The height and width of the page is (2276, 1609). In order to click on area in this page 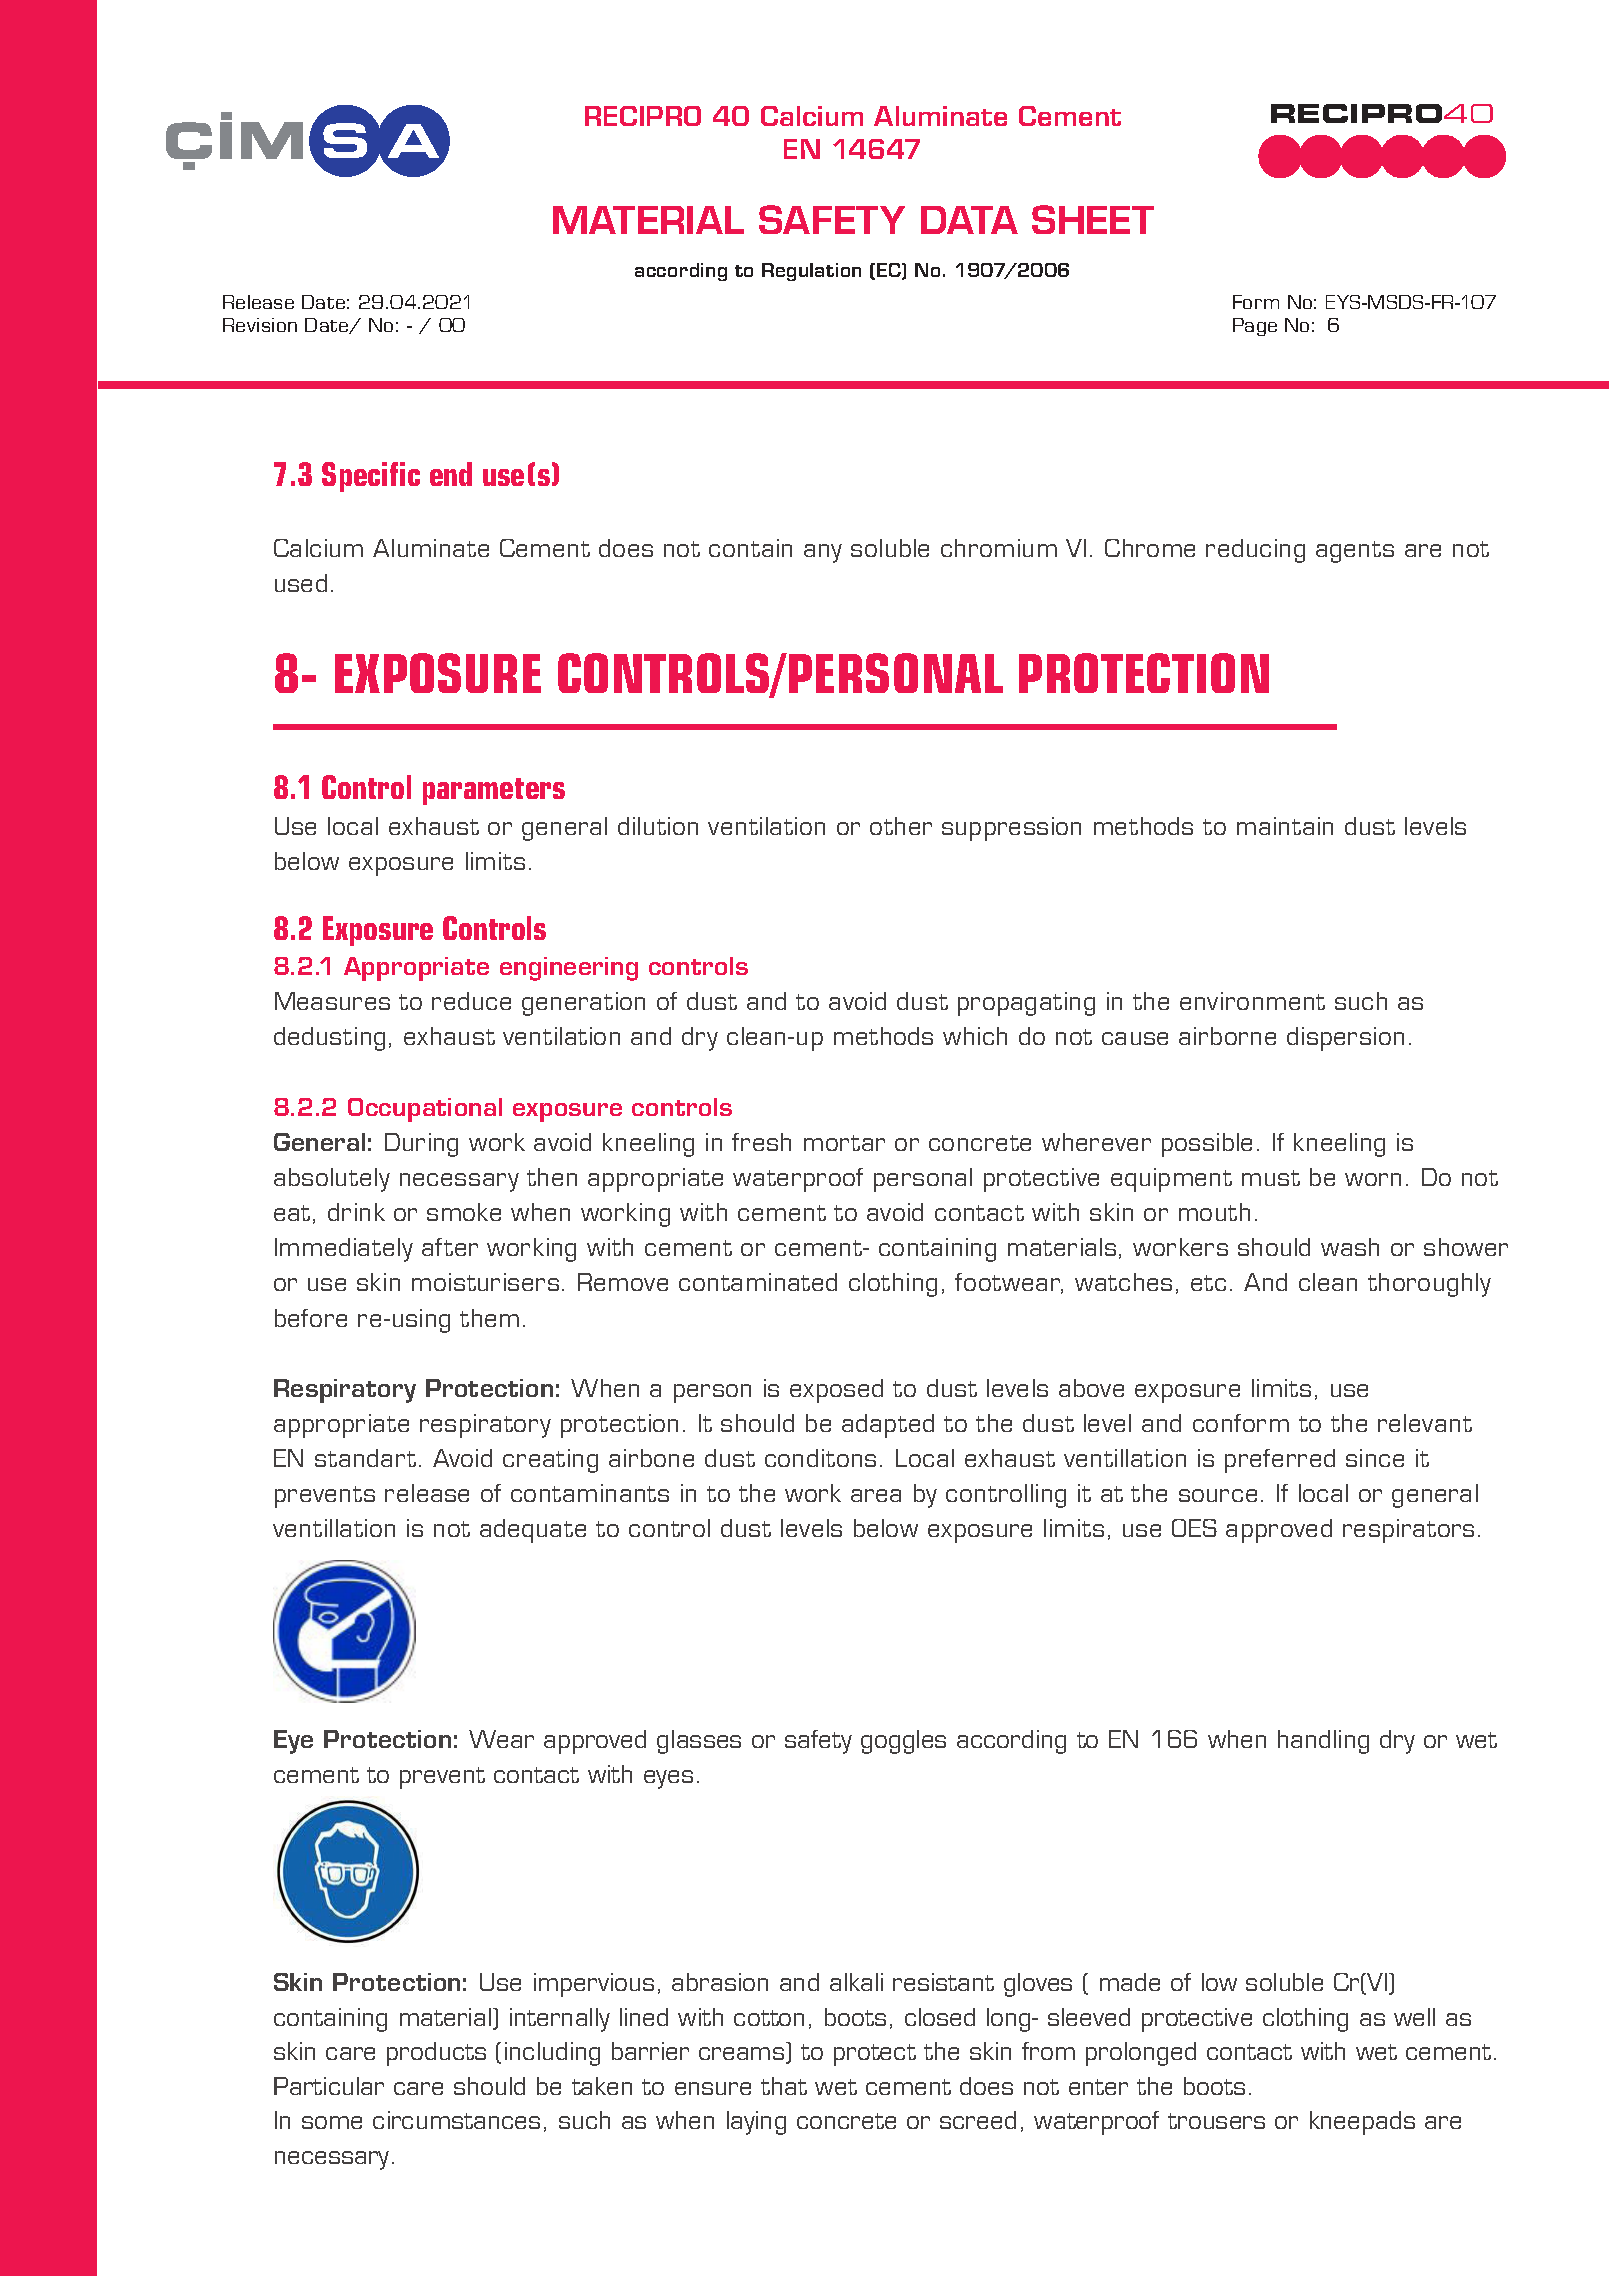, I will do `click(876, 1495)`.
